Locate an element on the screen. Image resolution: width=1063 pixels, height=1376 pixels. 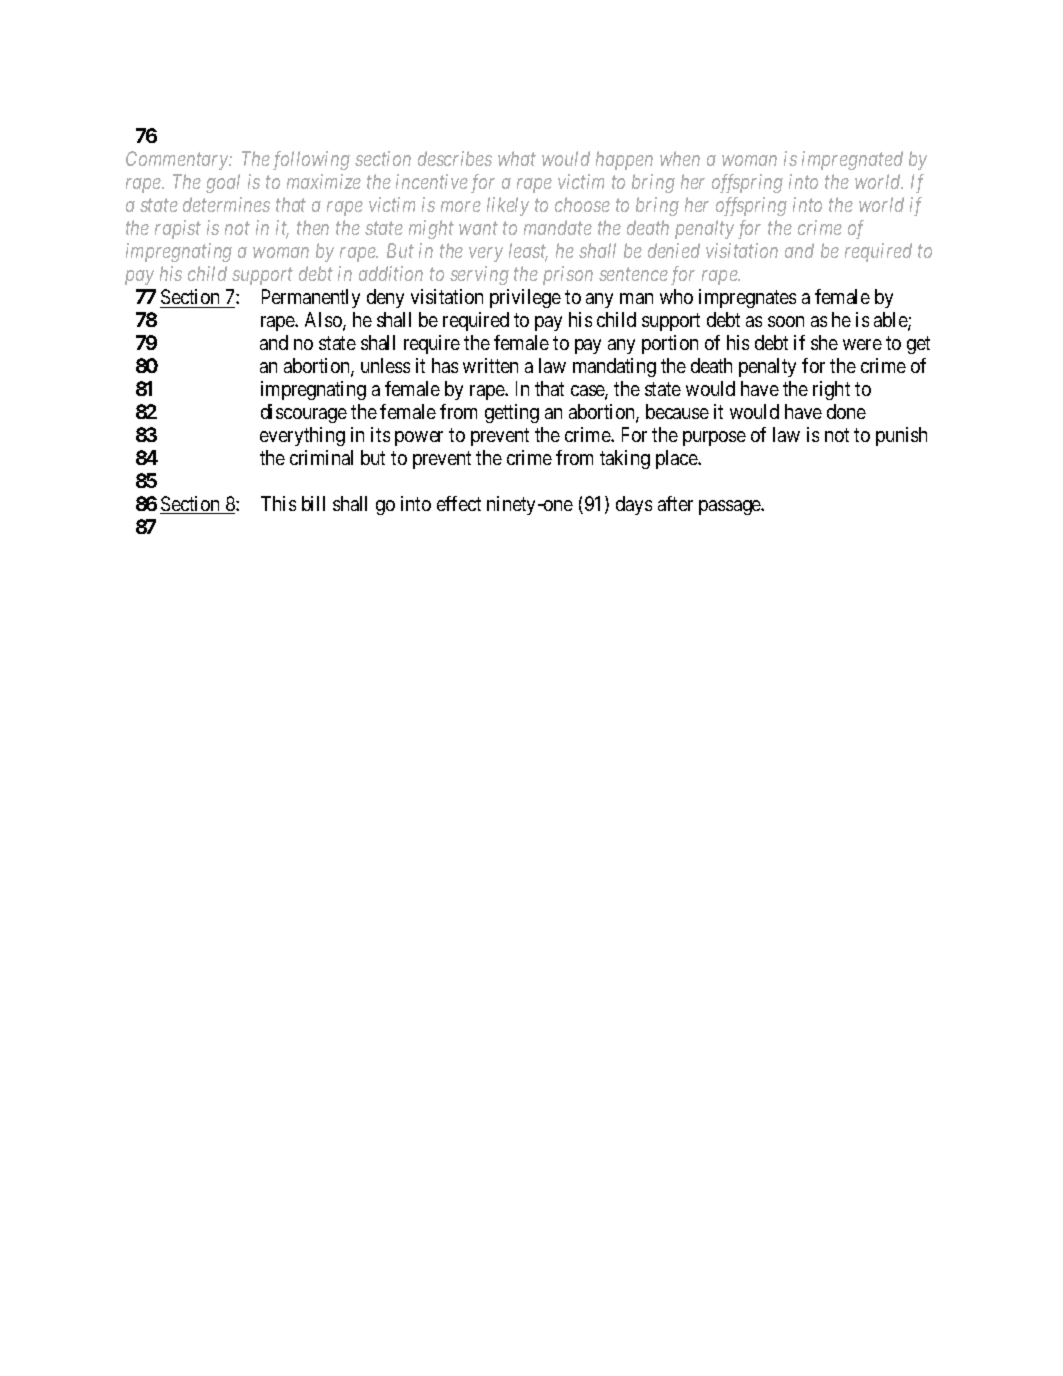
what is located at coordinates (517, 158).
